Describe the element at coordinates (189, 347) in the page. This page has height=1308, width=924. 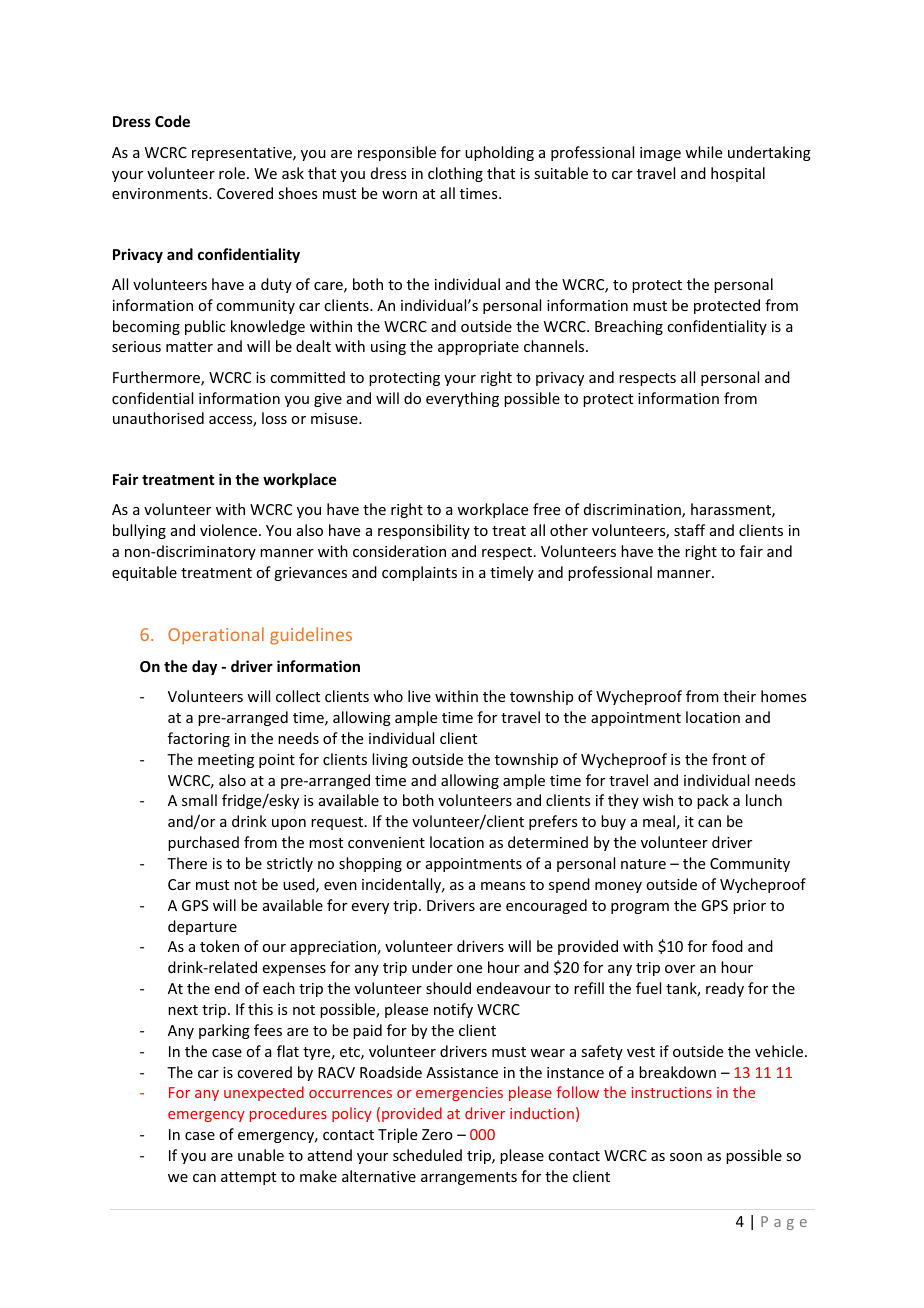
I see `matter` at that location.
